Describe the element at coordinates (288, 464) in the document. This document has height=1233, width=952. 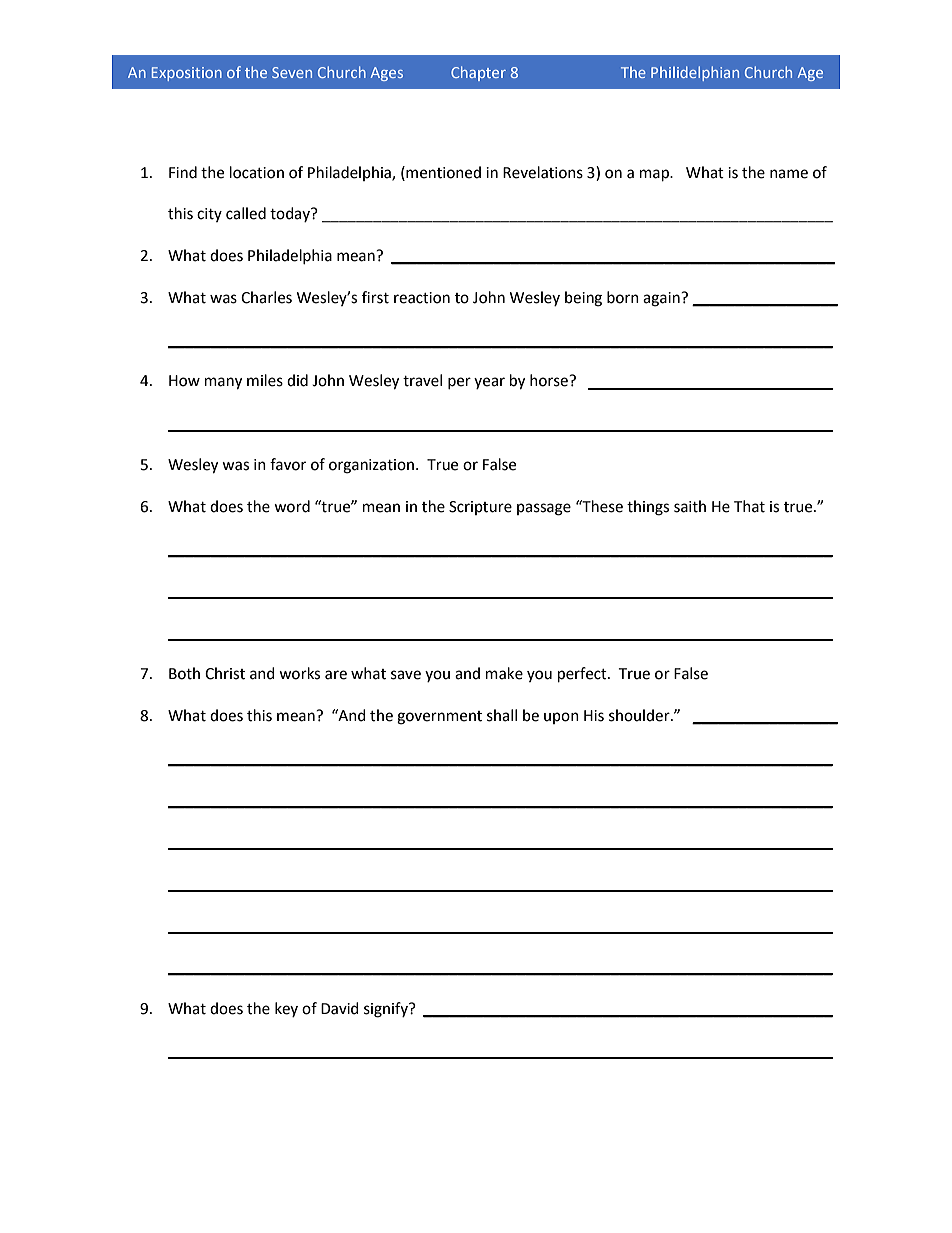
I see `favor` at that location.
